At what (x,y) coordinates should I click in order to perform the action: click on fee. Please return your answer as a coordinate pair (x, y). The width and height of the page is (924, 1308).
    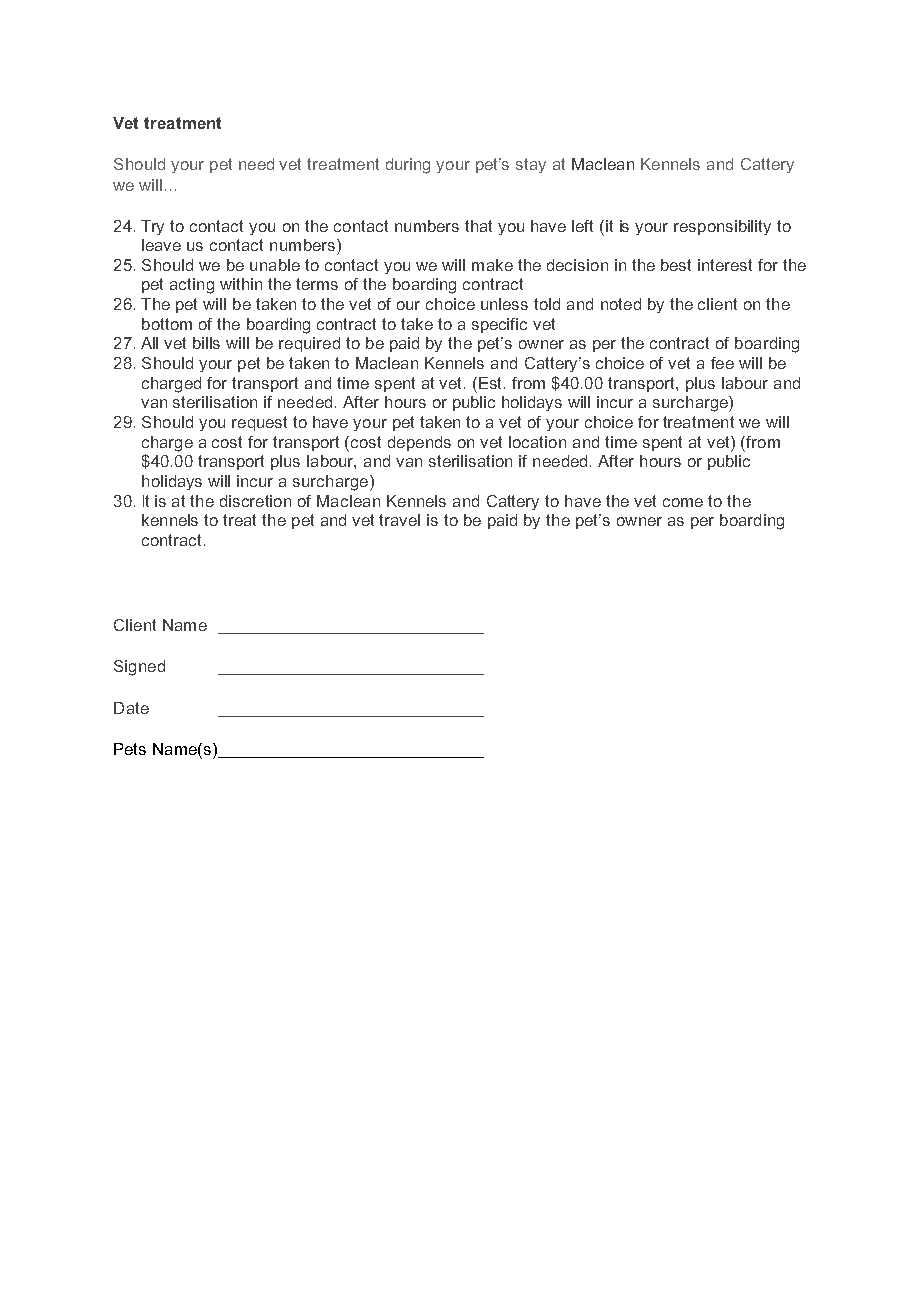
    Looking at the image, I should click on (722, 363).
